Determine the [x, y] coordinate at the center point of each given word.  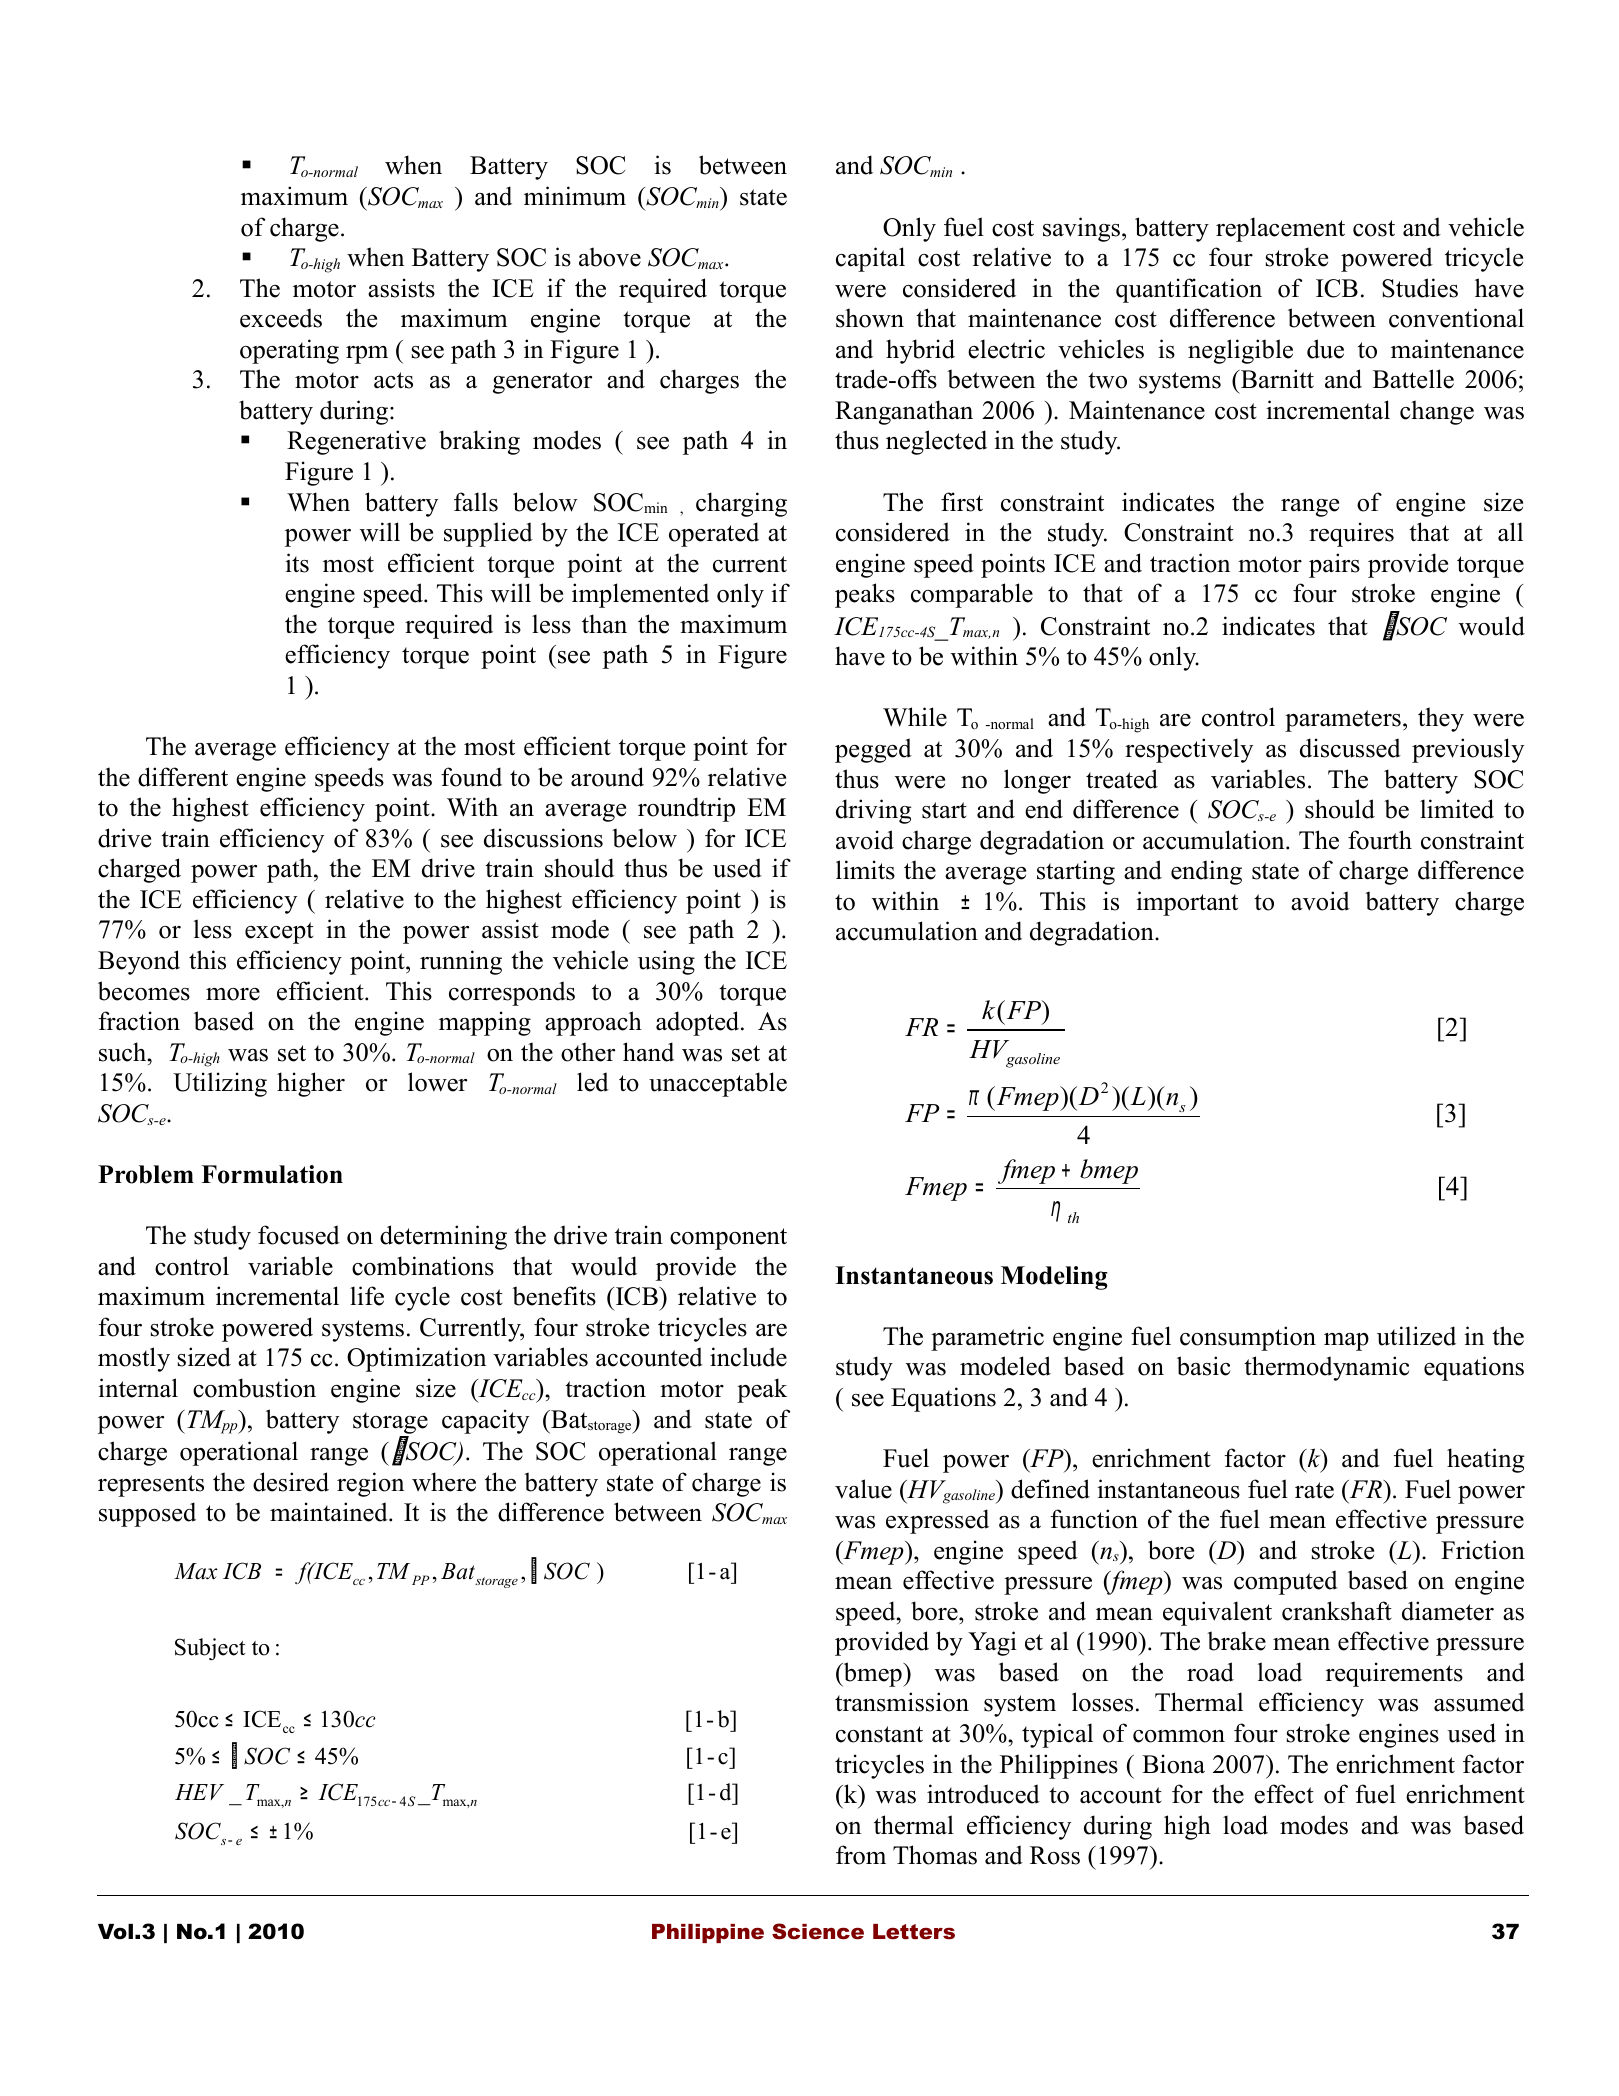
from [861, 1855]
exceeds [281, 318]
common [1179, 1736]
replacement [1280, 229]
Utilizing [220, 1084]
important [1187, 903]
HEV [199, 1792]
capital [870, 259]
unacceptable [718, 1084]
